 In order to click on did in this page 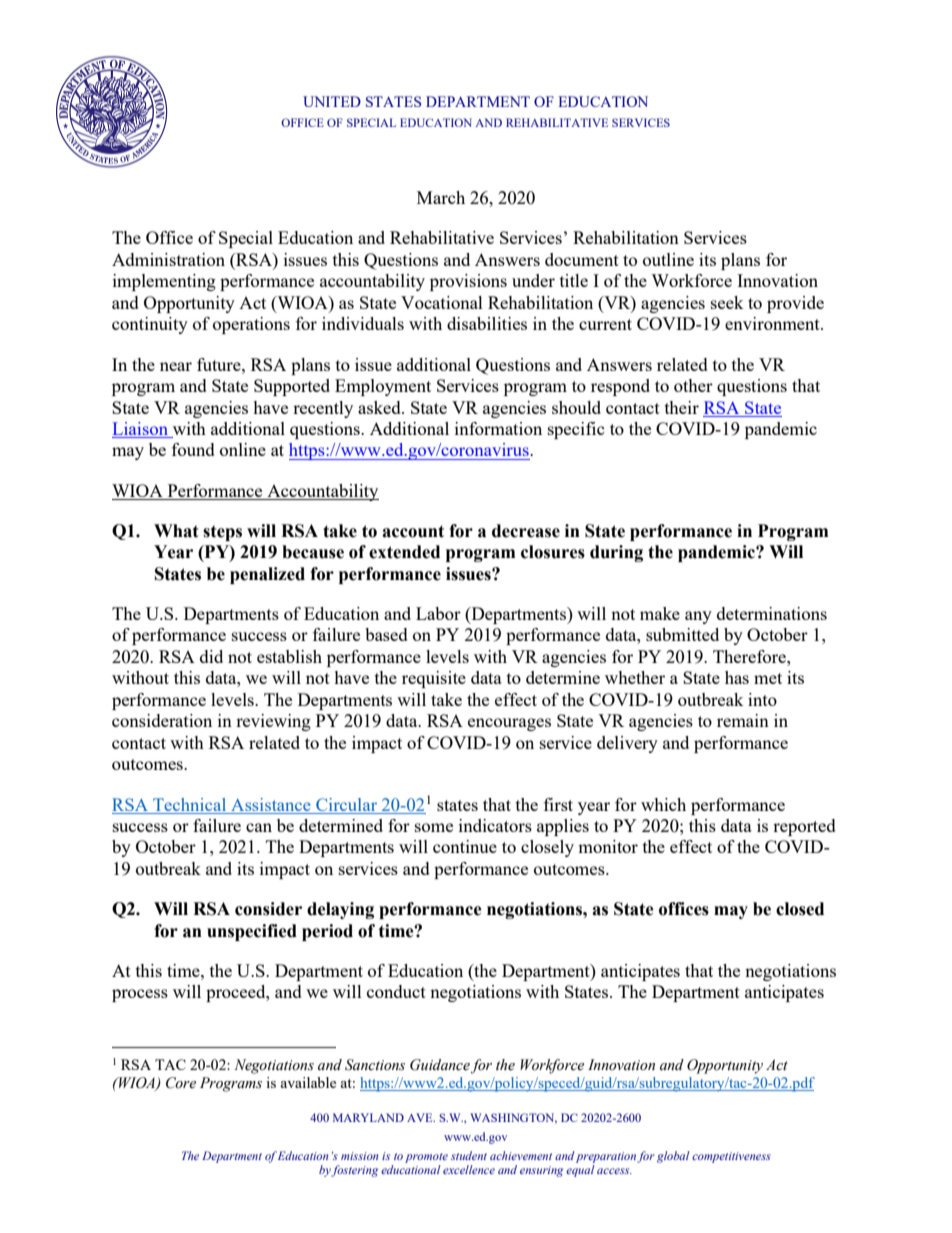, I will do `click(211, 656)`.
